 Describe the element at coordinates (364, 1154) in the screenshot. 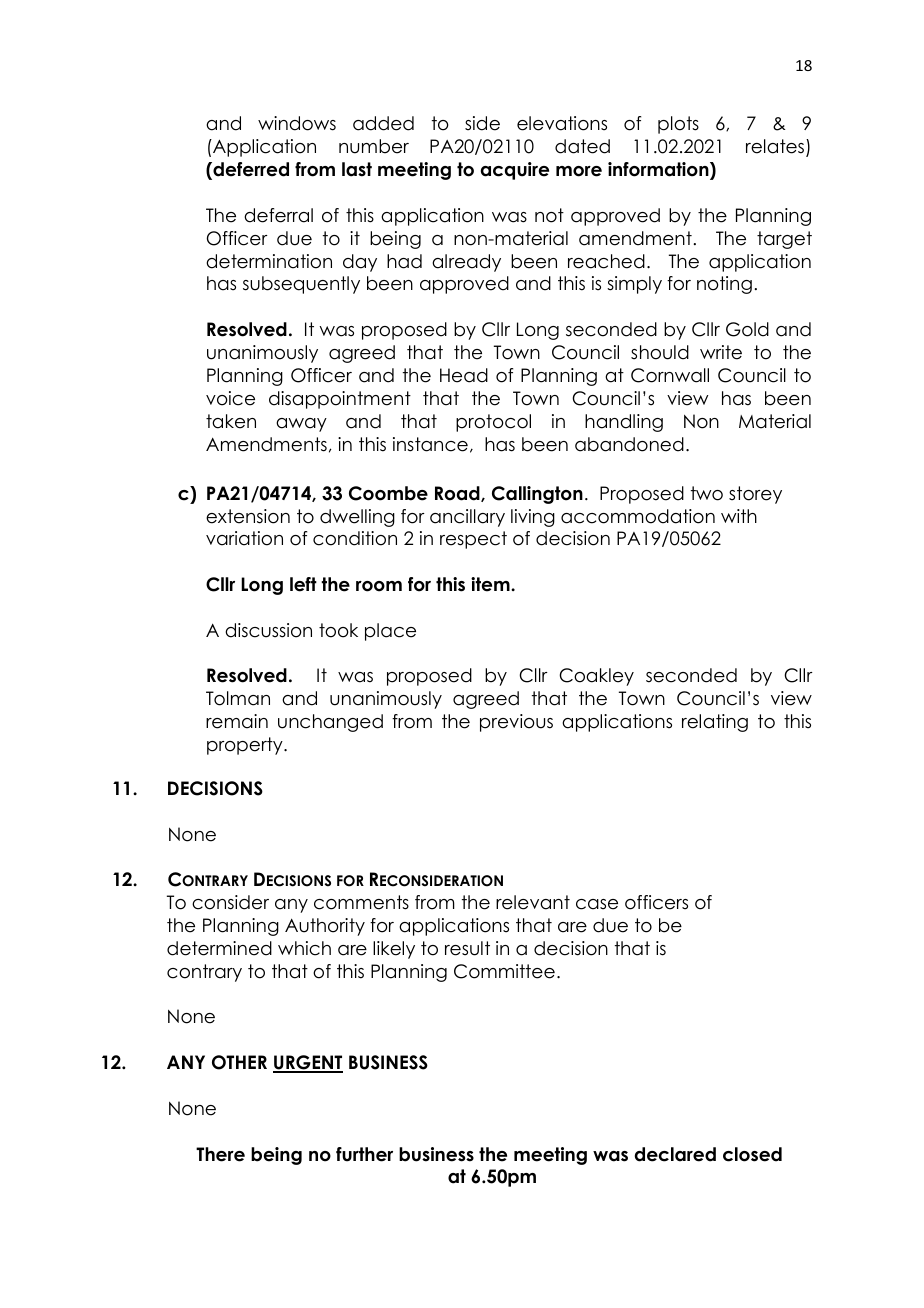

I see `further` at that location.
